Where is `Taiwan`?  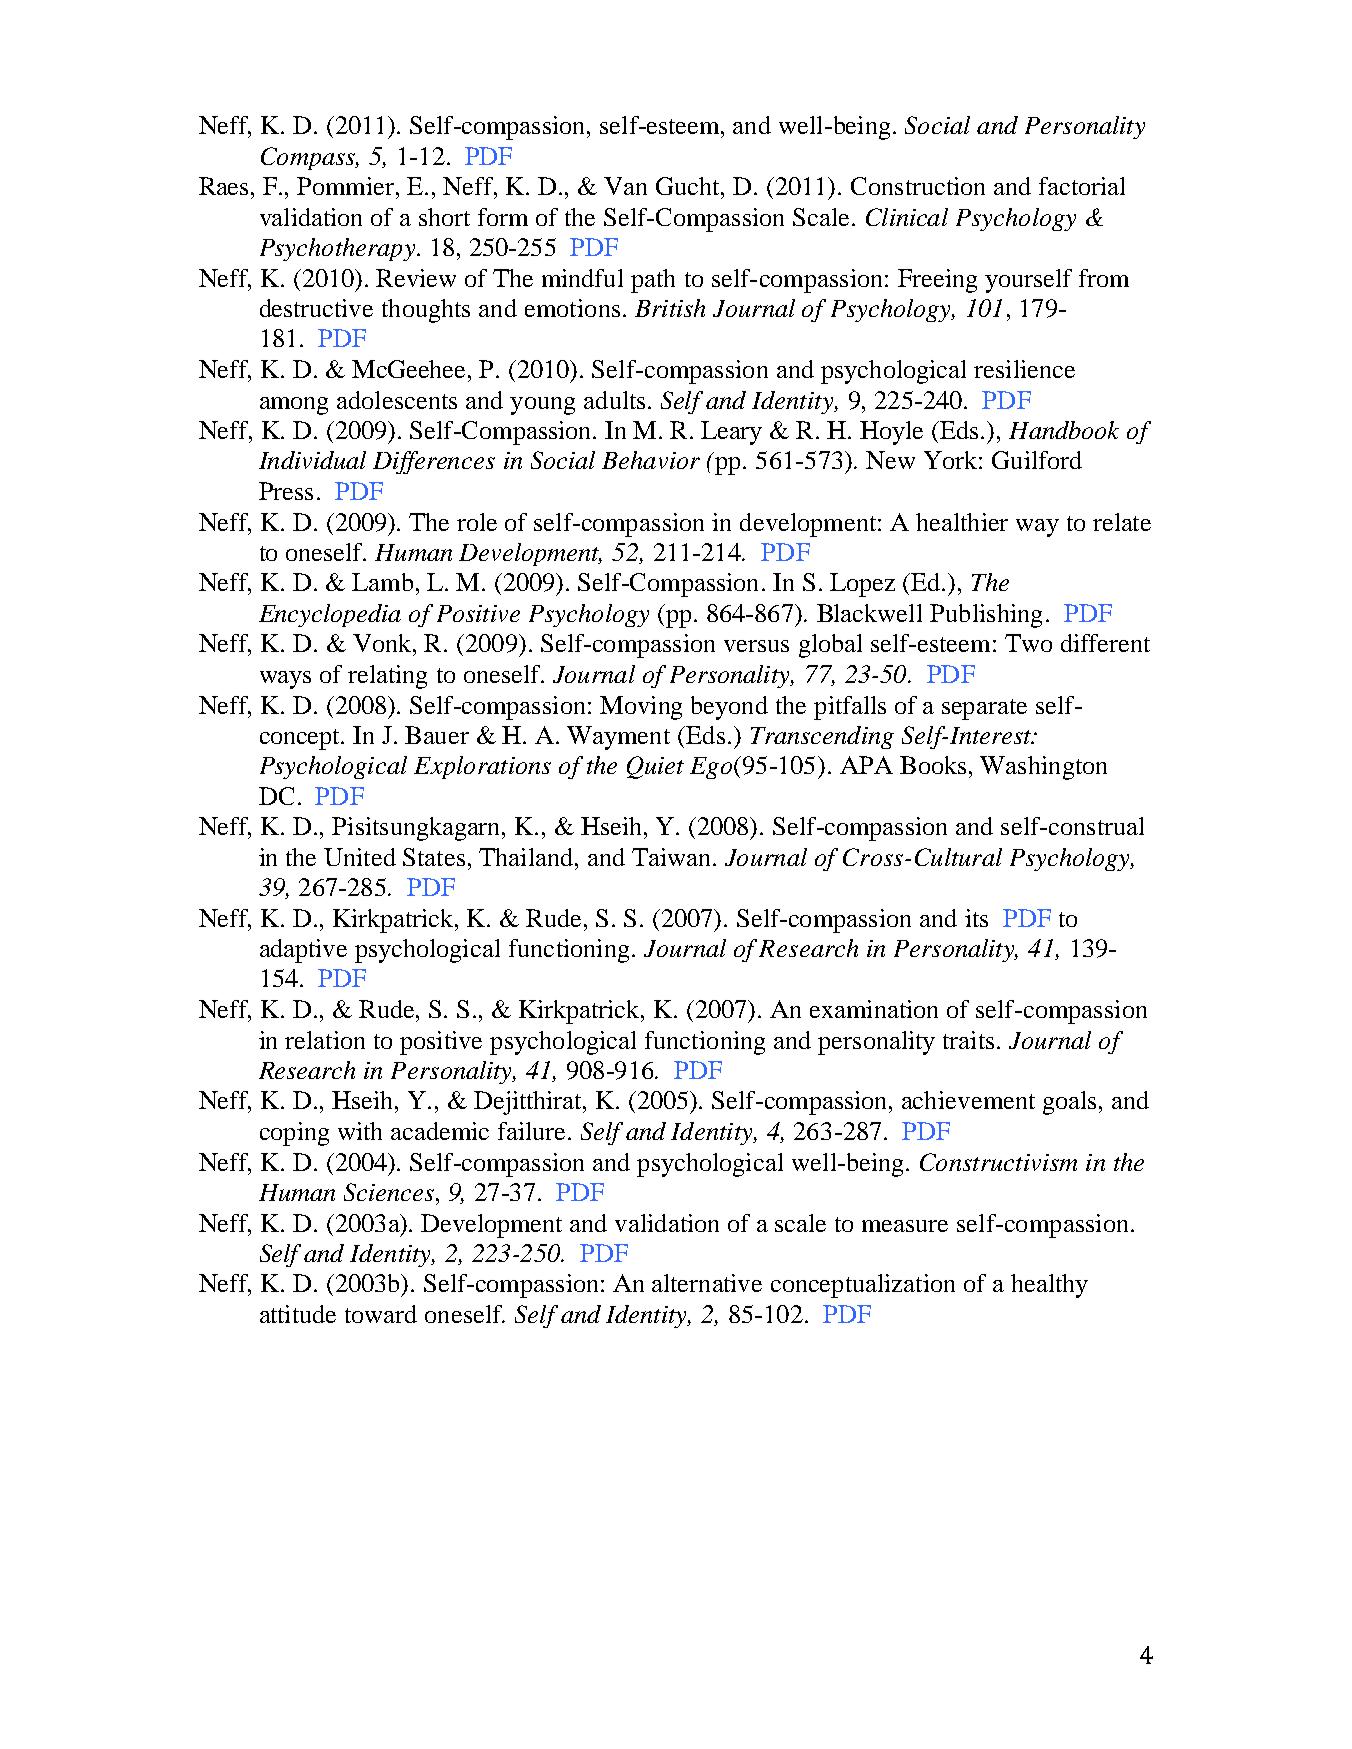
Taiwan is located at coordinates (671, 857).
